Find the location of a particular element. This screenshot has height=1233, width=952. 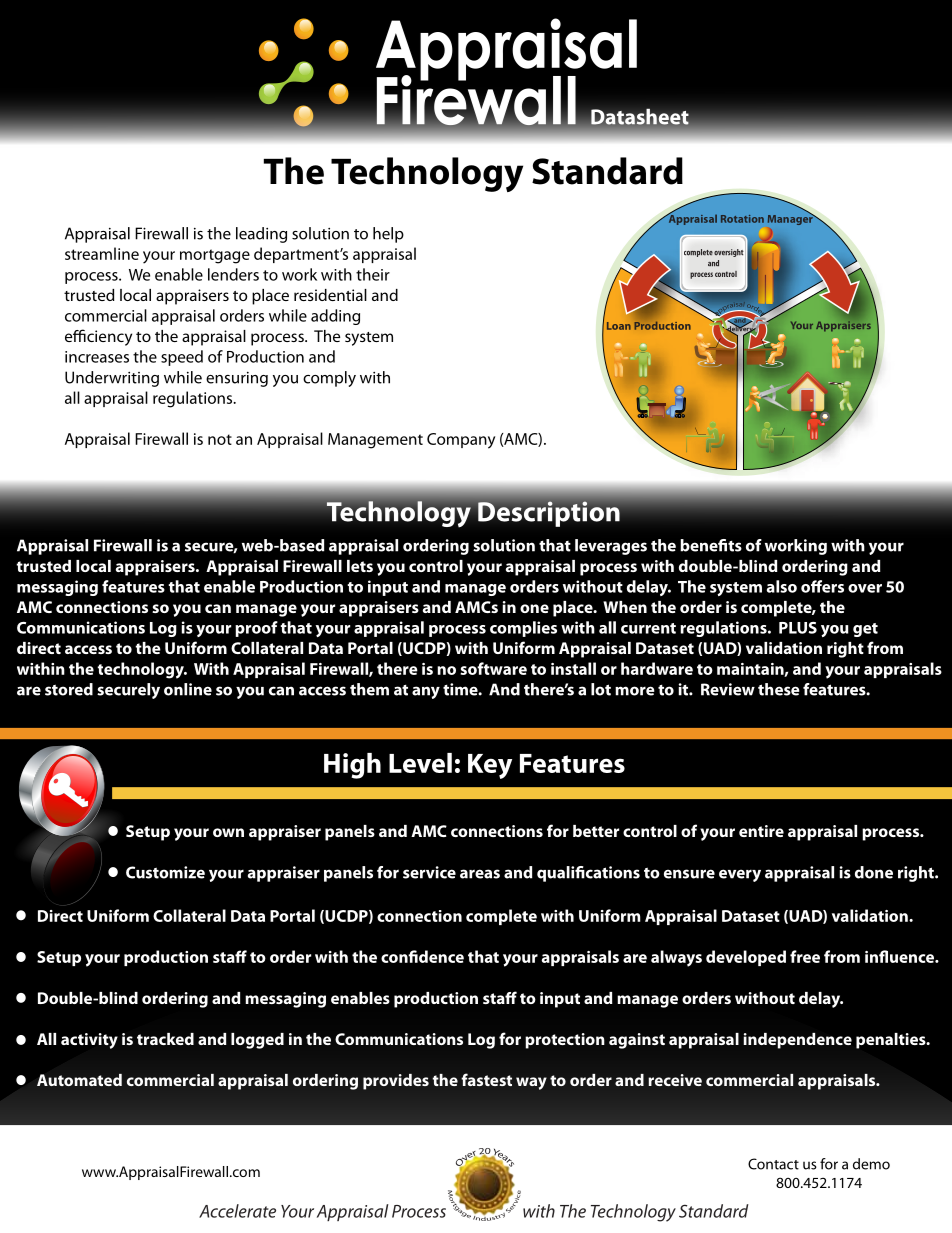

software is located at coordinates (493, 668).
